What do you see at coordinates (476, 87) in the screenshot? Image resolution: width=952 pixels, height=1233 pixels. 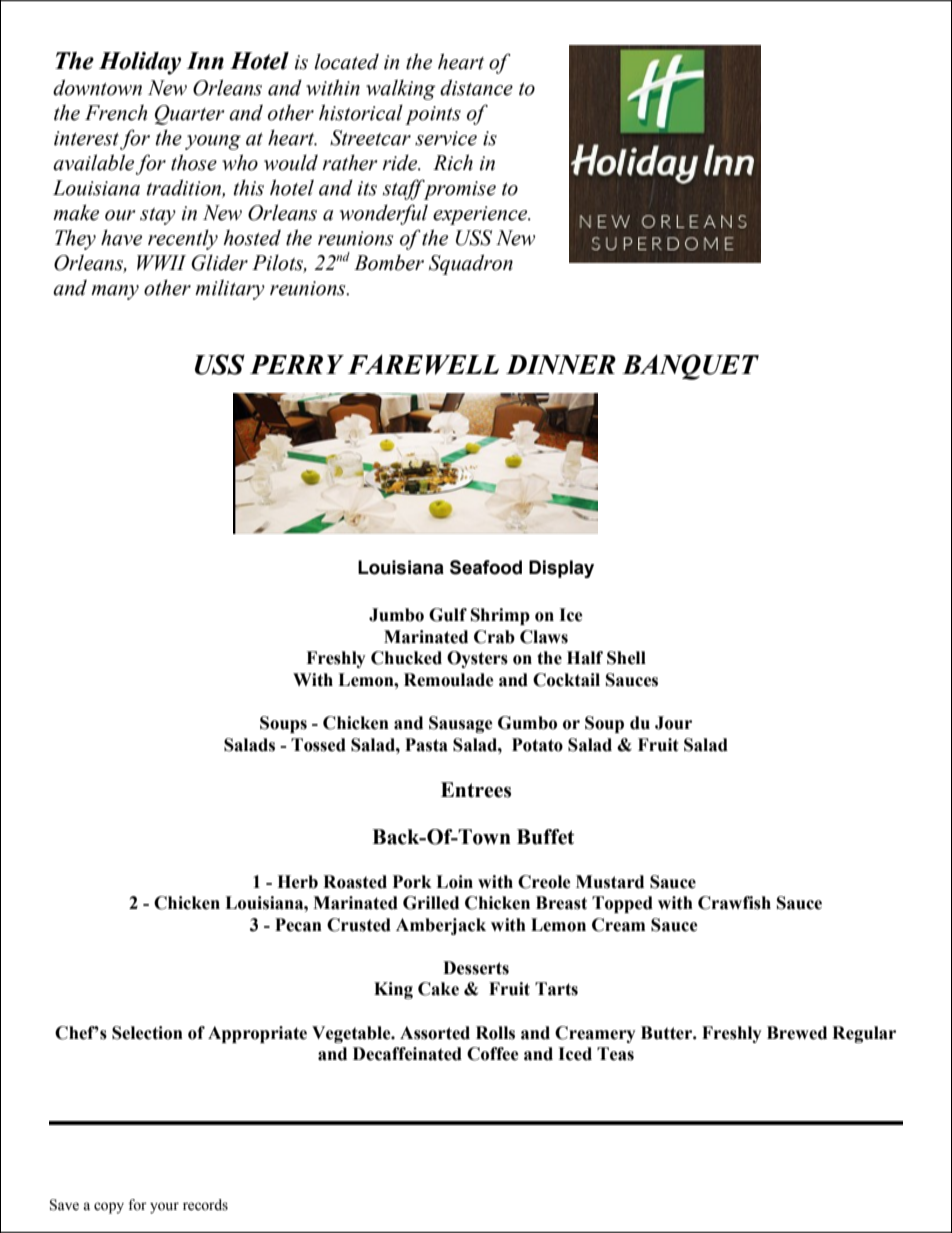 I see `distance` at bounding box center [476, 87].
